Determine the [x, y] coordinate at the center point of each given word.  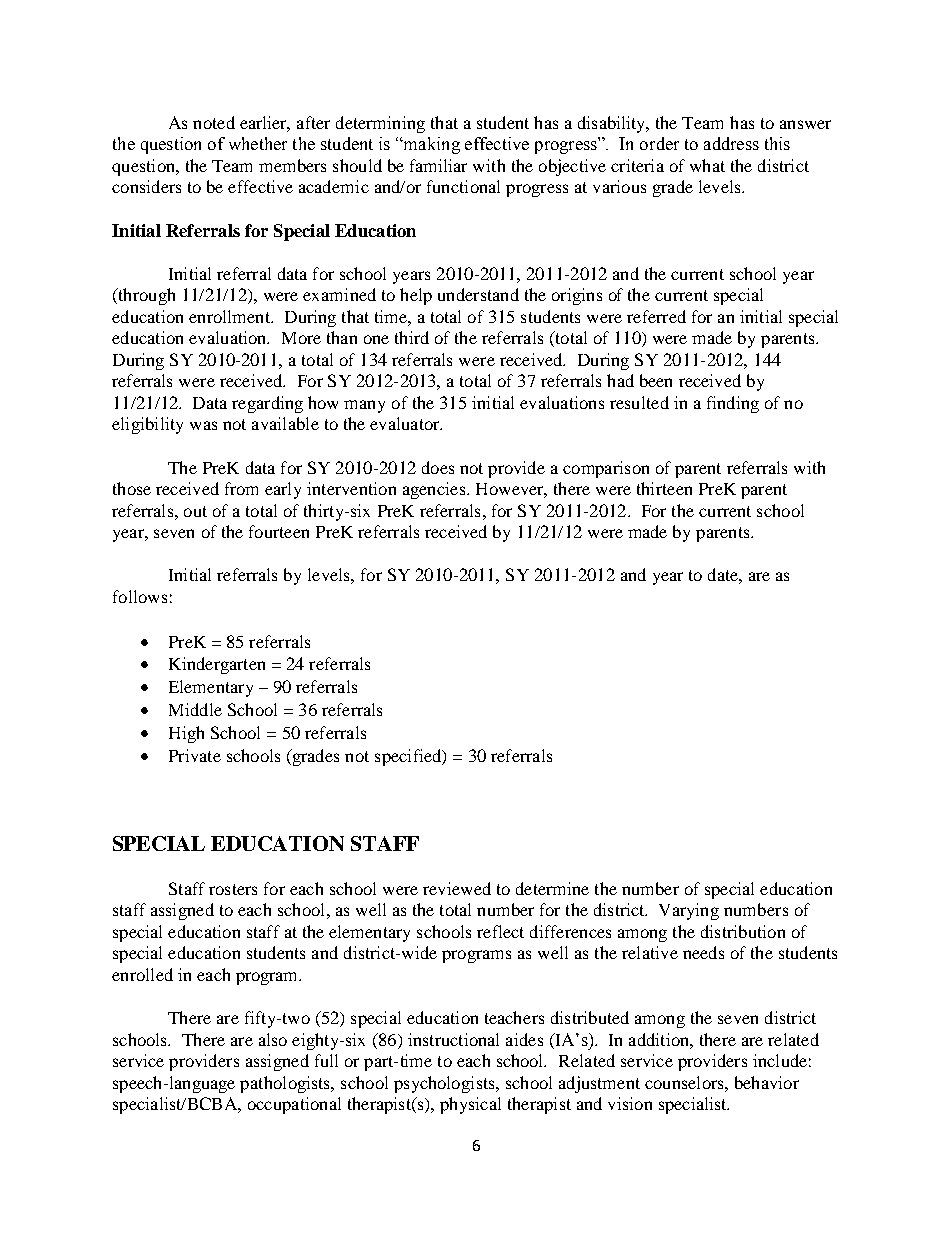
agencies [435, 490]
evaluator [406, 423]
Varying [689, 911]
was [203, 425]
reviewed [457, 888]
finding [733, 404]
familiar [438, 165]
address [731, 143]
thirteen [664, 488]
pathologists [286, 1084]
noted [214, 122]
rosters [233, 889]
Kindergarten [217, 665]
